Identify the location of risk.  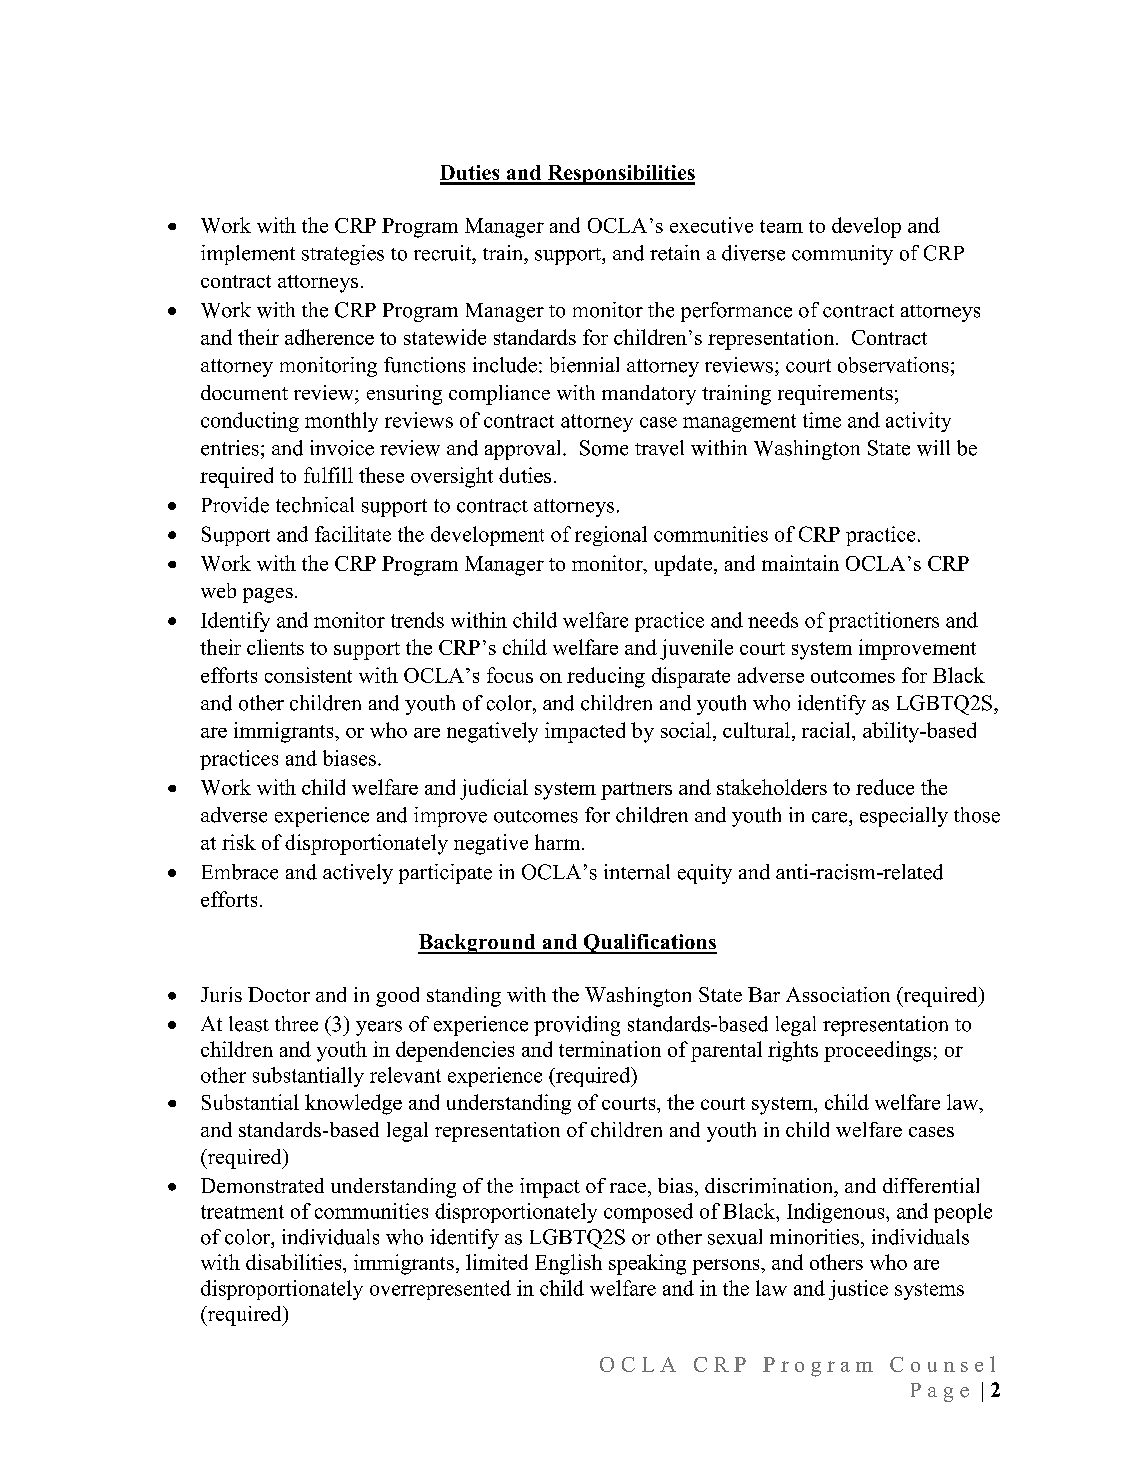
(239, 842).
